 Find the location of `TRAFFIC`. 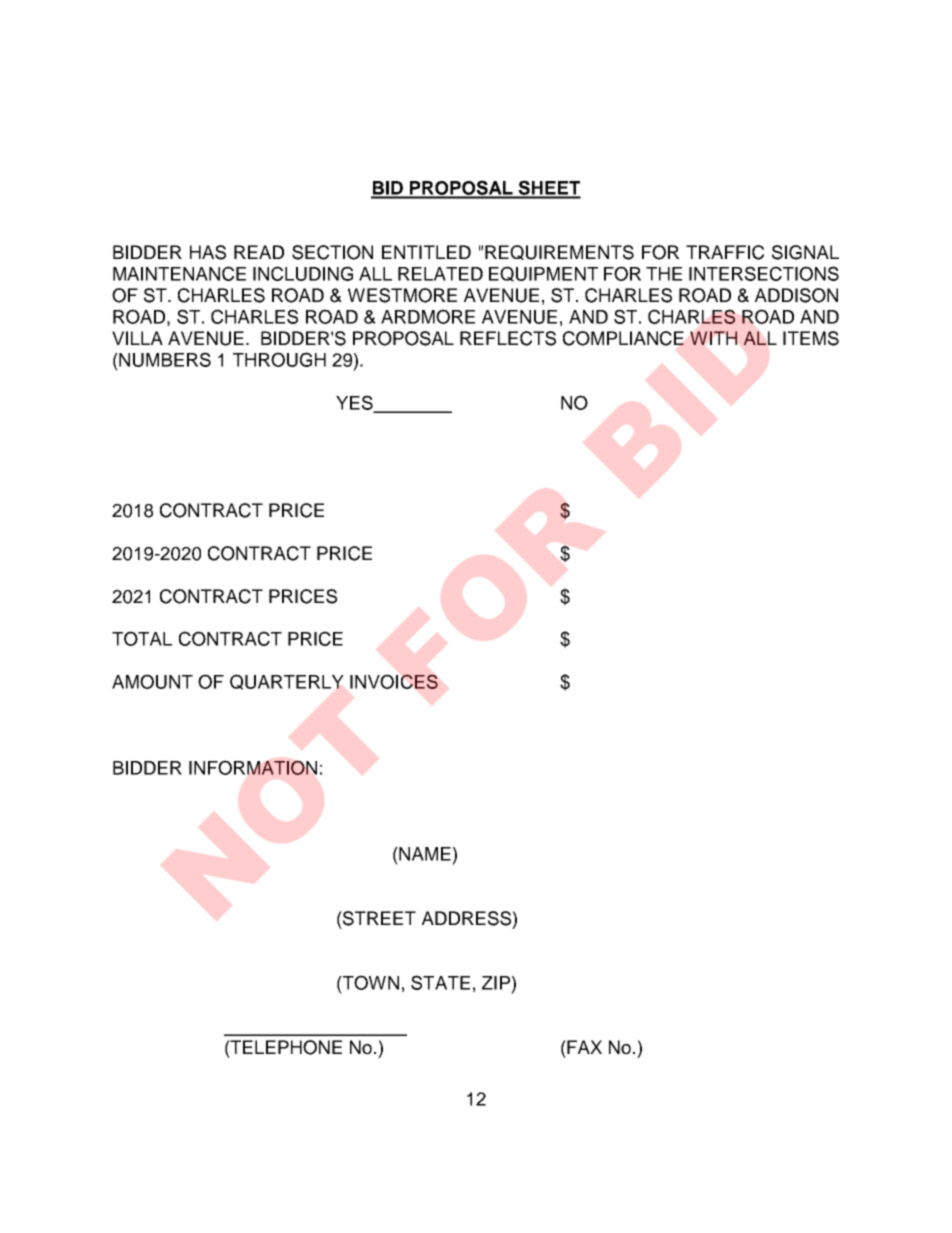

TRAFFIC is located at coordinates (725, 252).
